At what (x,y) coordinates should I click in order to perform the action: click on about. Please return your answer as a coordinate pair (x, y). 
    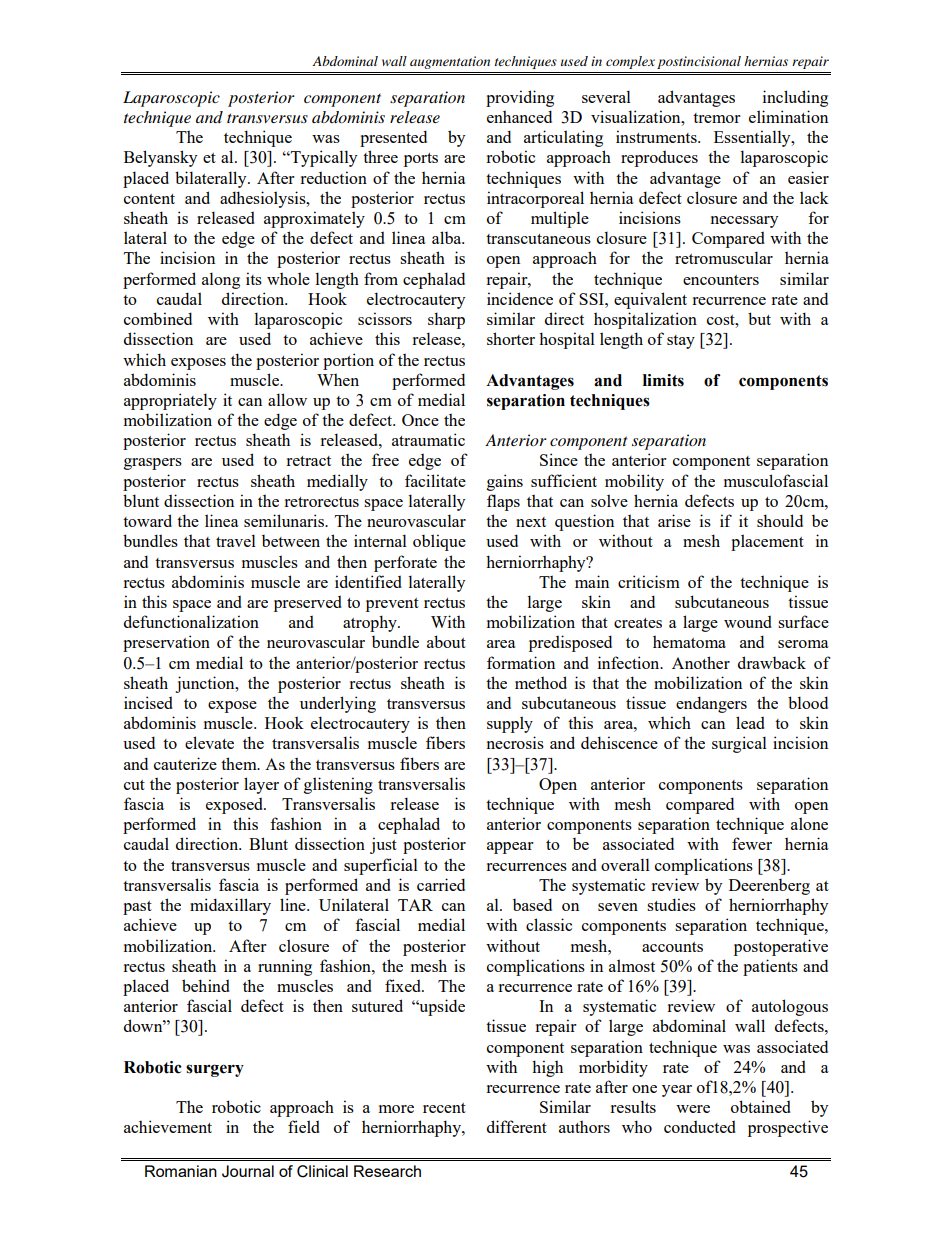
    Looking at the image, I should click on (446, 641).
